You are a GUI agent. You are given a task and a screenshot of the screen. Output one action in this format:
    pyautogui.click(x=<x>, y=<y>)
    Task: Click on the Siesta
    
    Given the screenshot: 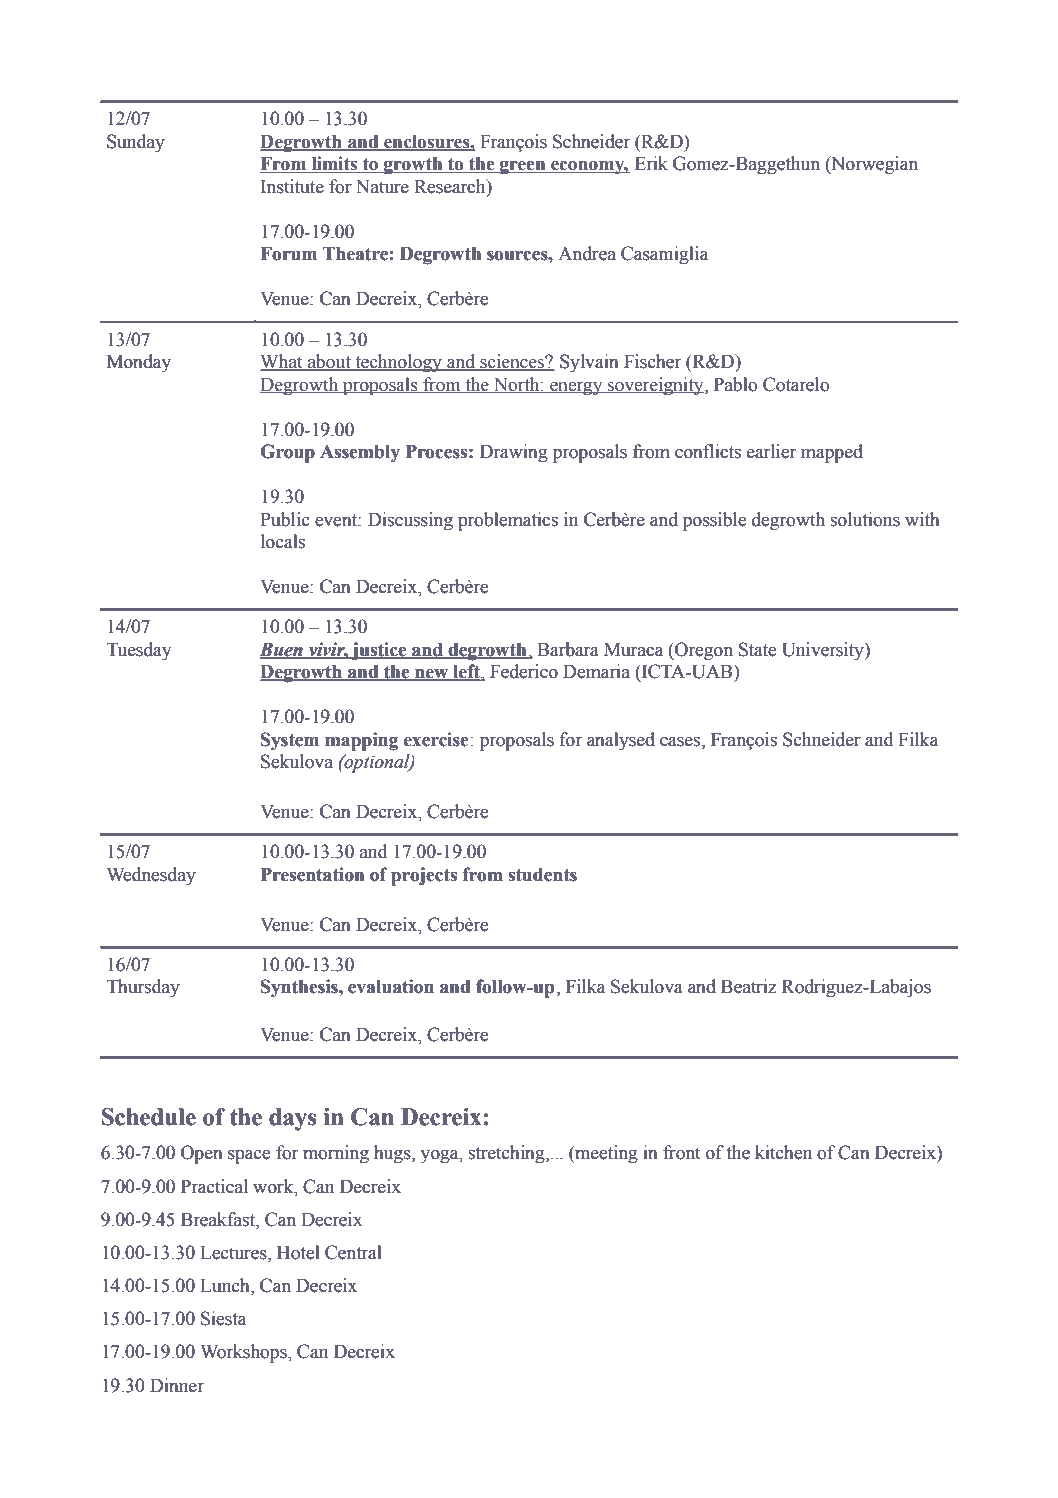 What is the action you would take?
    pyautogui.click(x=223, y=1318)
